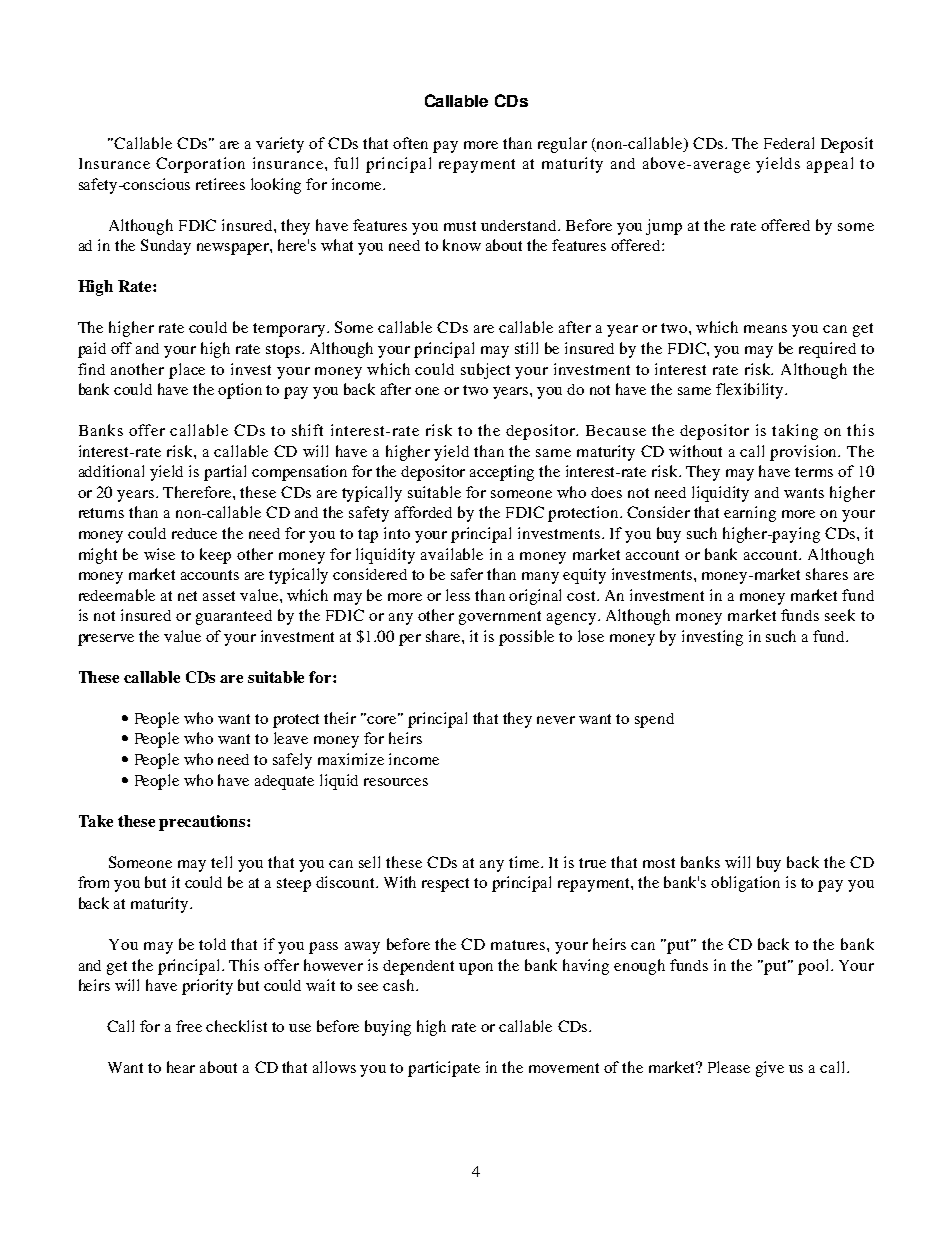 Image resolution: width=952 pixels, height=1233 pixels. Describe the element at coordinates (396, 782) in the document. I see `resources` at that location.
